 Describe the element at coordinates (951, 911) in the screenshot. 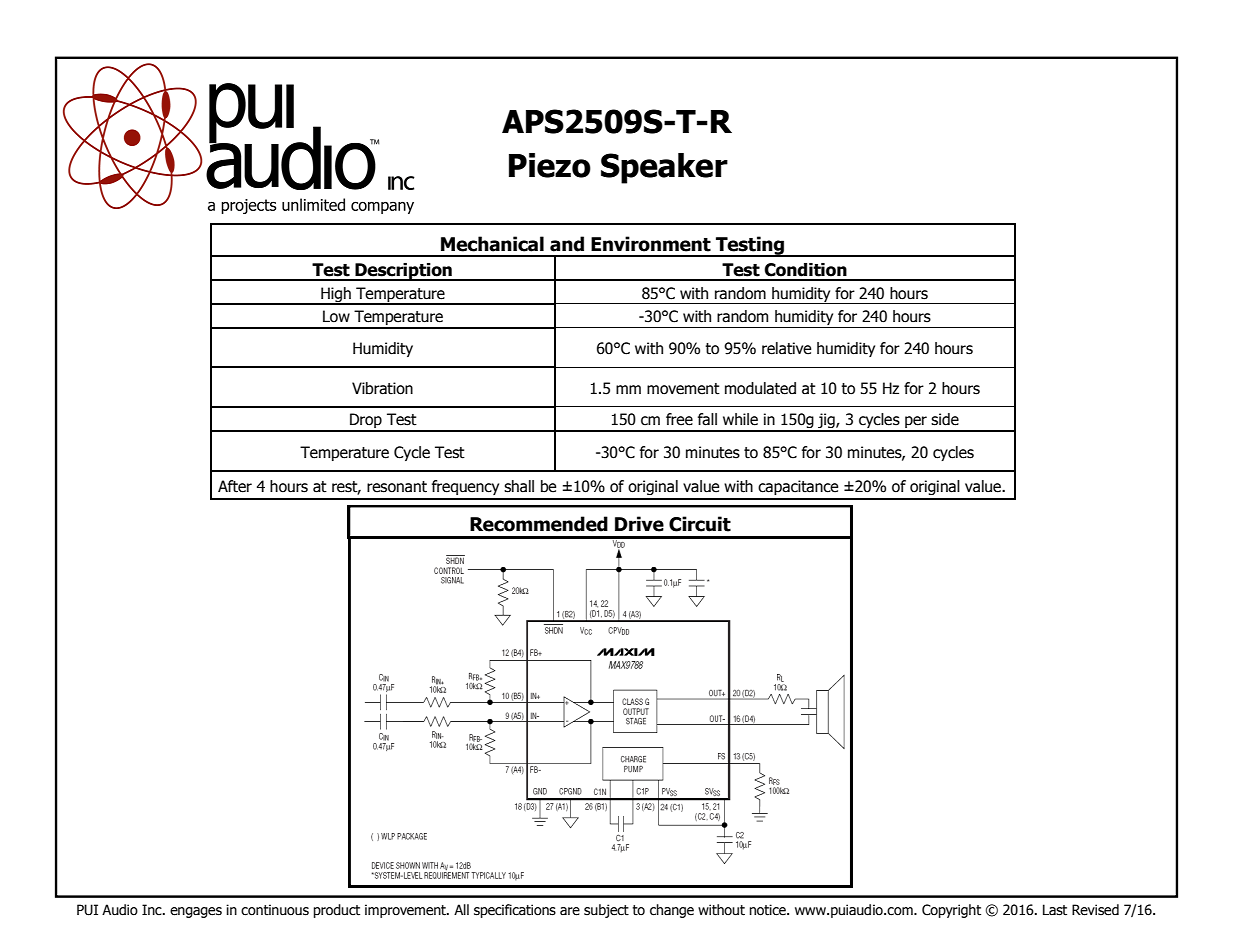

I see `Copyright` at that location.
